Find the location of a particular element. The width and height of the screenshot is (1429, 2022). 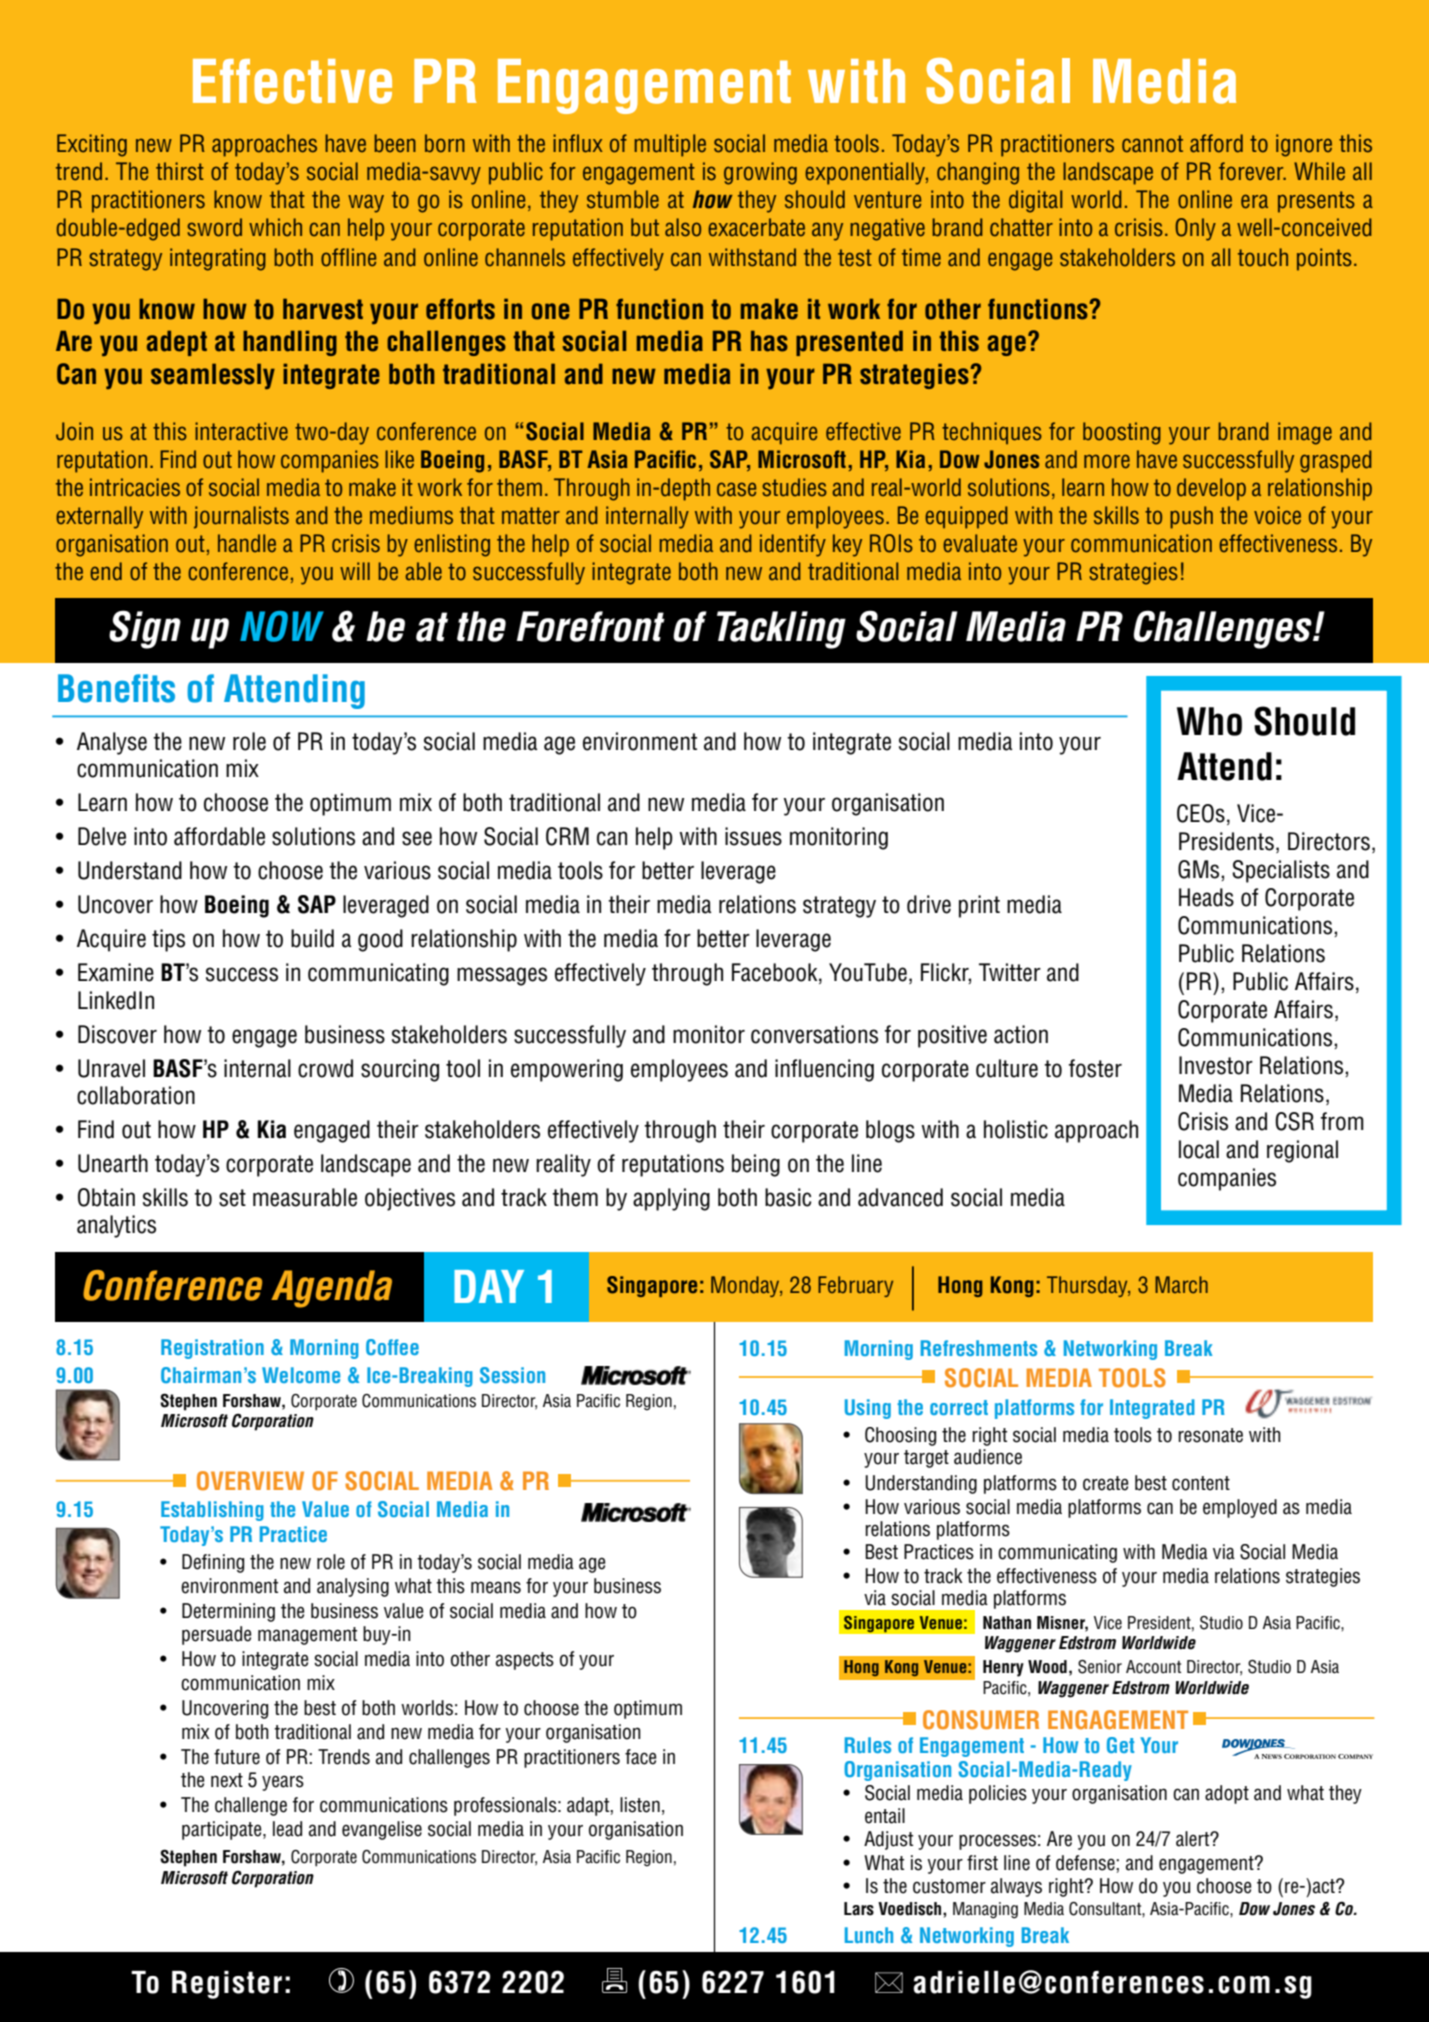

also is located at coordinates (683, 227).
